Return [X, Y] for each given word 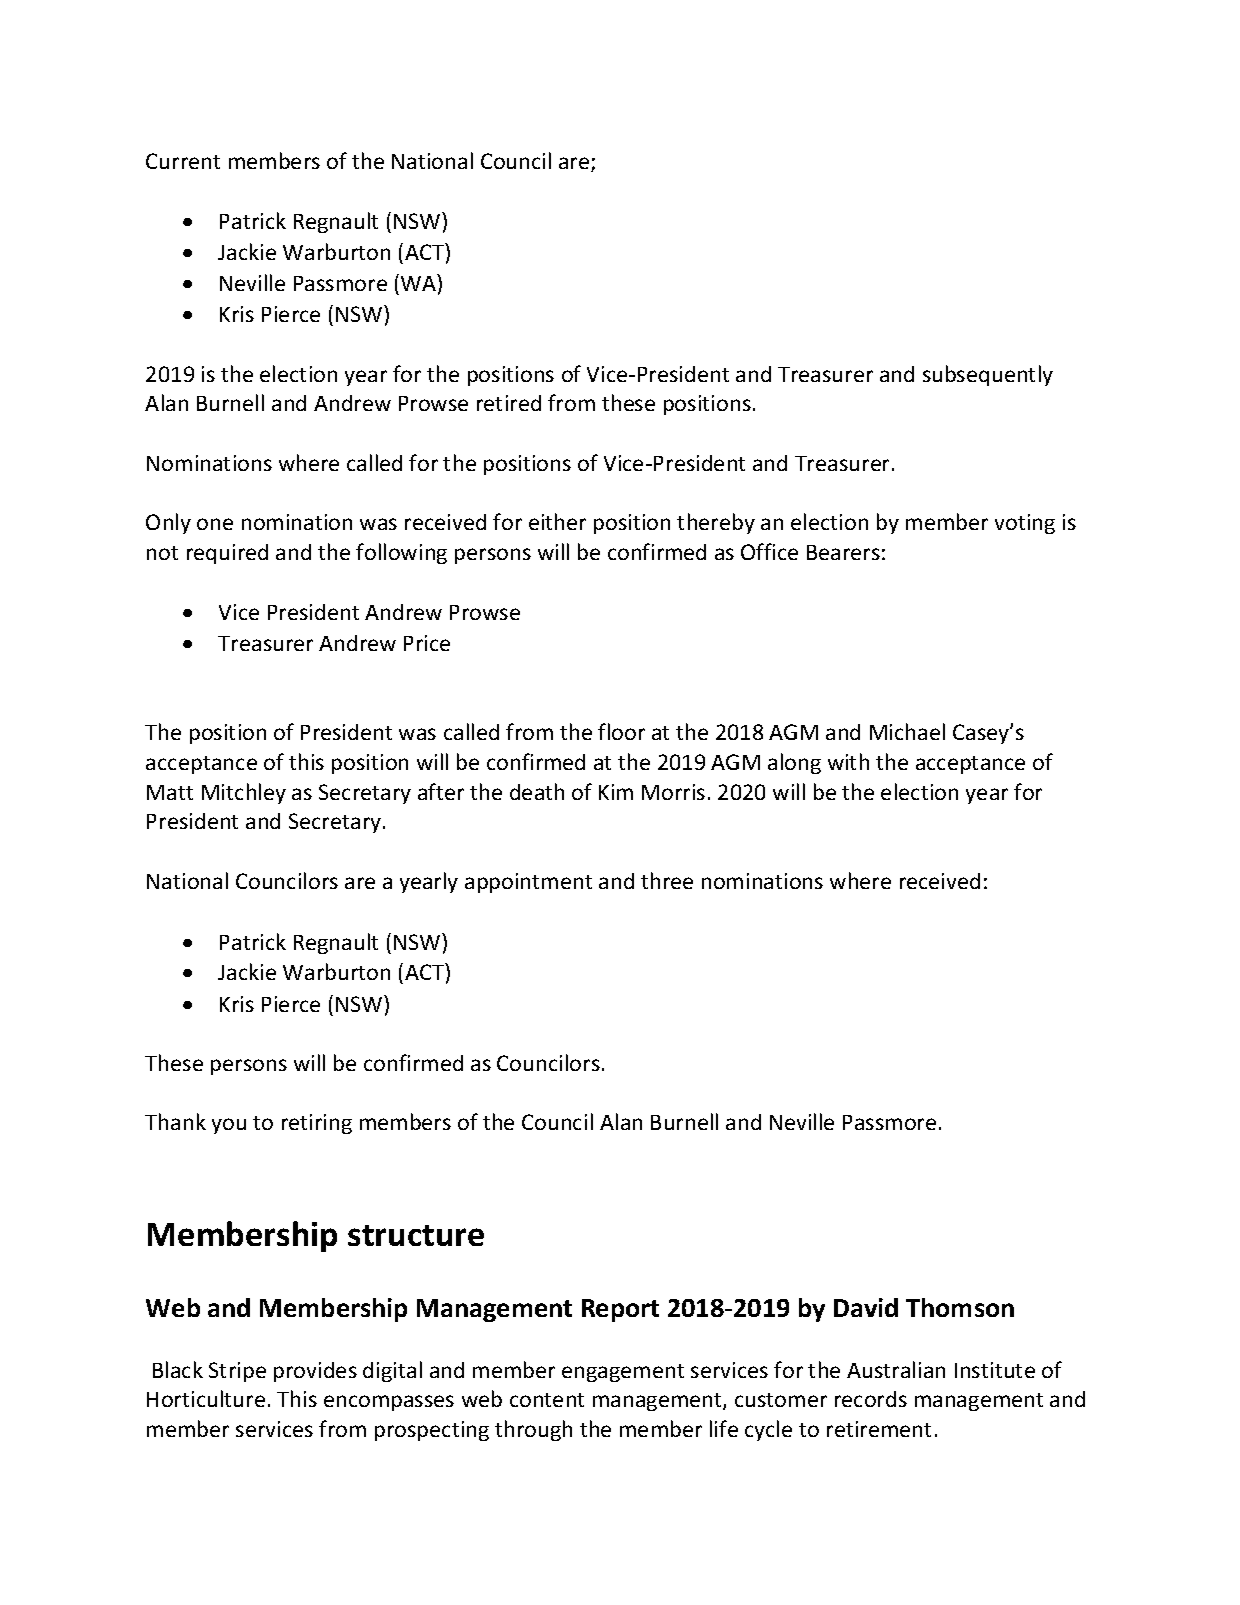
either [557, 521]
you [229, 1126]
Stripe [237, 1372]
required [227, 554]
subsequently [988, 375]
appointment [528, 883]
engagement [623, 1373]
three [667, 880]
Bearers [843, 552]
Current [183, 161]
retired [509, 403]
